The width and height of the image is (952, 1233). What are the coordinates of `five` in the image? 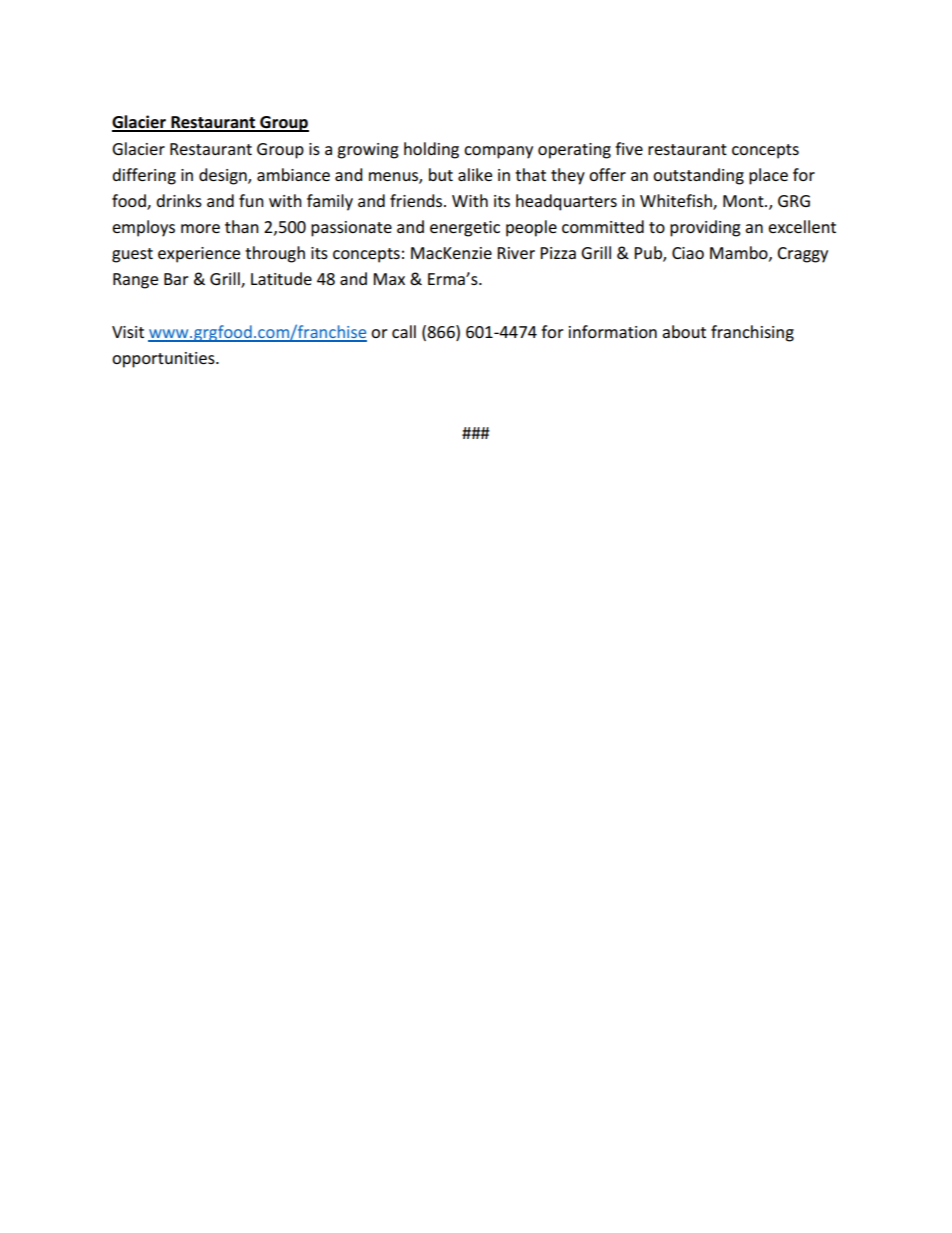 It's located at (629, 148).
